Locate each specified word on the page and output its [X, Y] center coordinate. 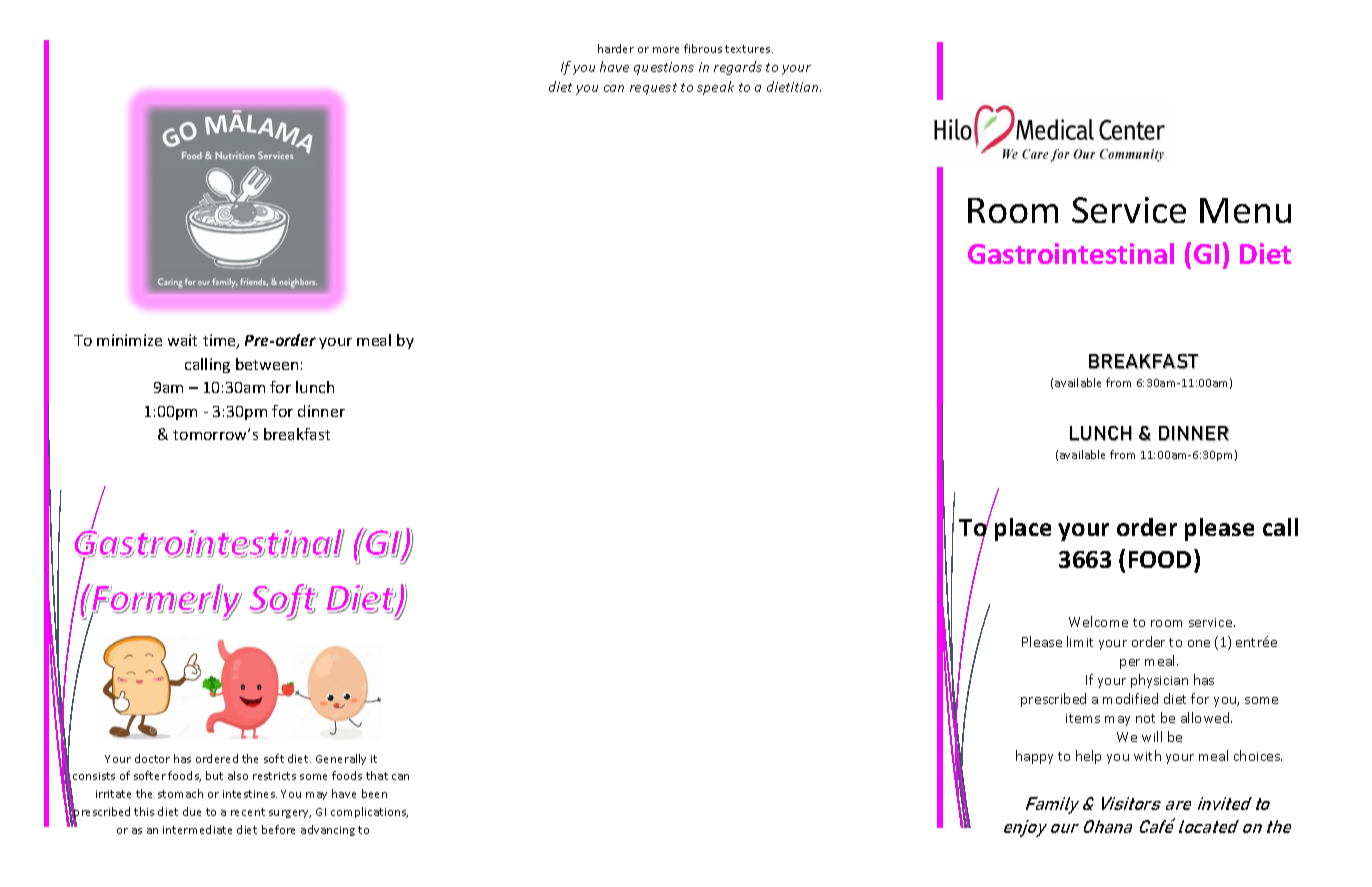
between [267, 364]
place [1023, 529]
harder [616, 48]
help [1088, 757]
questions [664, 68]
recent [248, 812]
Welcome [1098, 621]
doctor [152, 758]
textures [749, 49]
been [374, 793]
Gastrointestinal [1071, 253]
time [220, 341]
